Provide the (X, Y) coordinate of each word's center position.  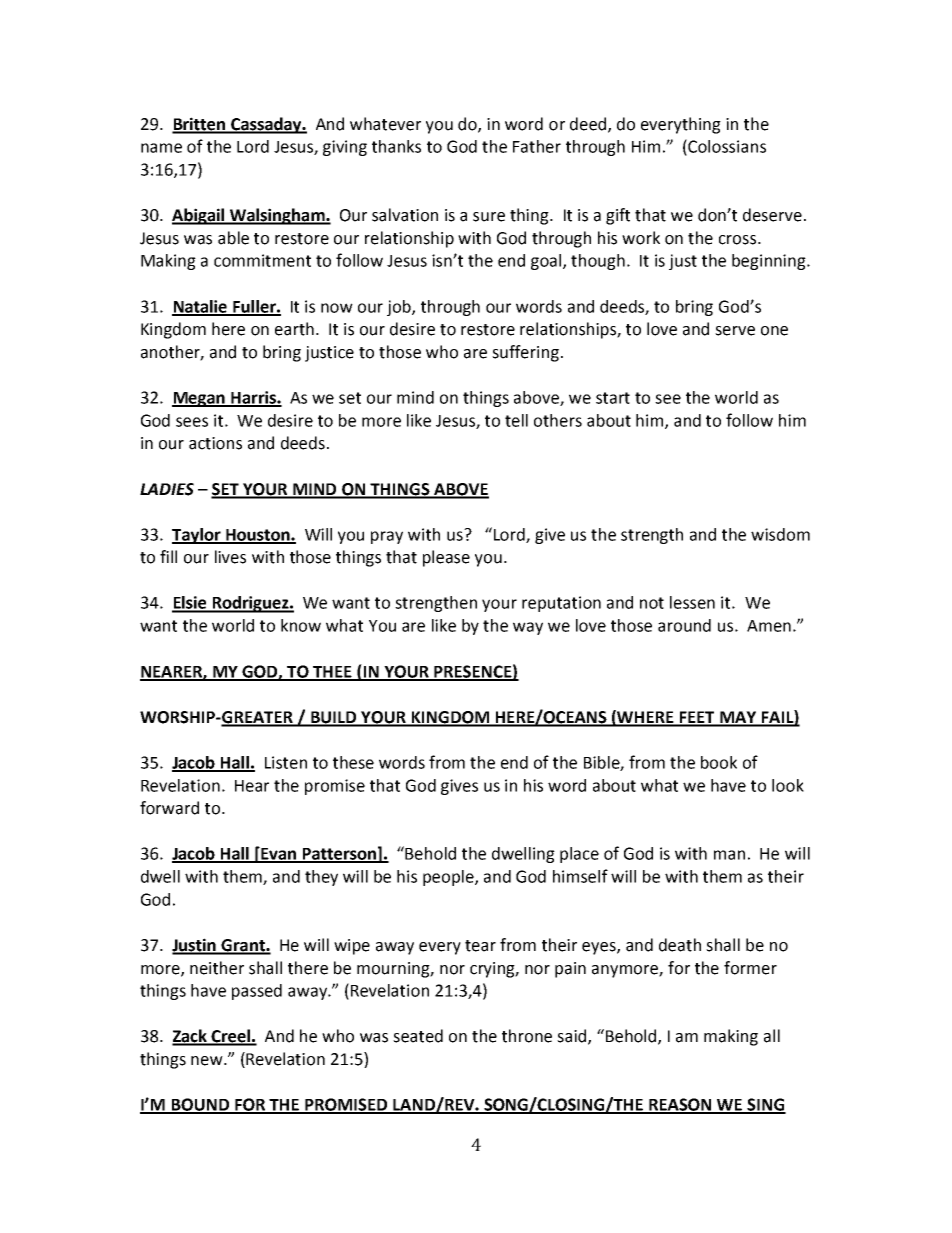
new (208, 1061)
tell (516, 420)
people (449, 878)
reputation (561, 604)
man (729, 855)
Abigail (199, 216)
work (641, 238)
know (301, 625)
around (684, 625)
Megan (199, 399)
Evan (278, 854)
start (613, 398)
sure (489, 217)
